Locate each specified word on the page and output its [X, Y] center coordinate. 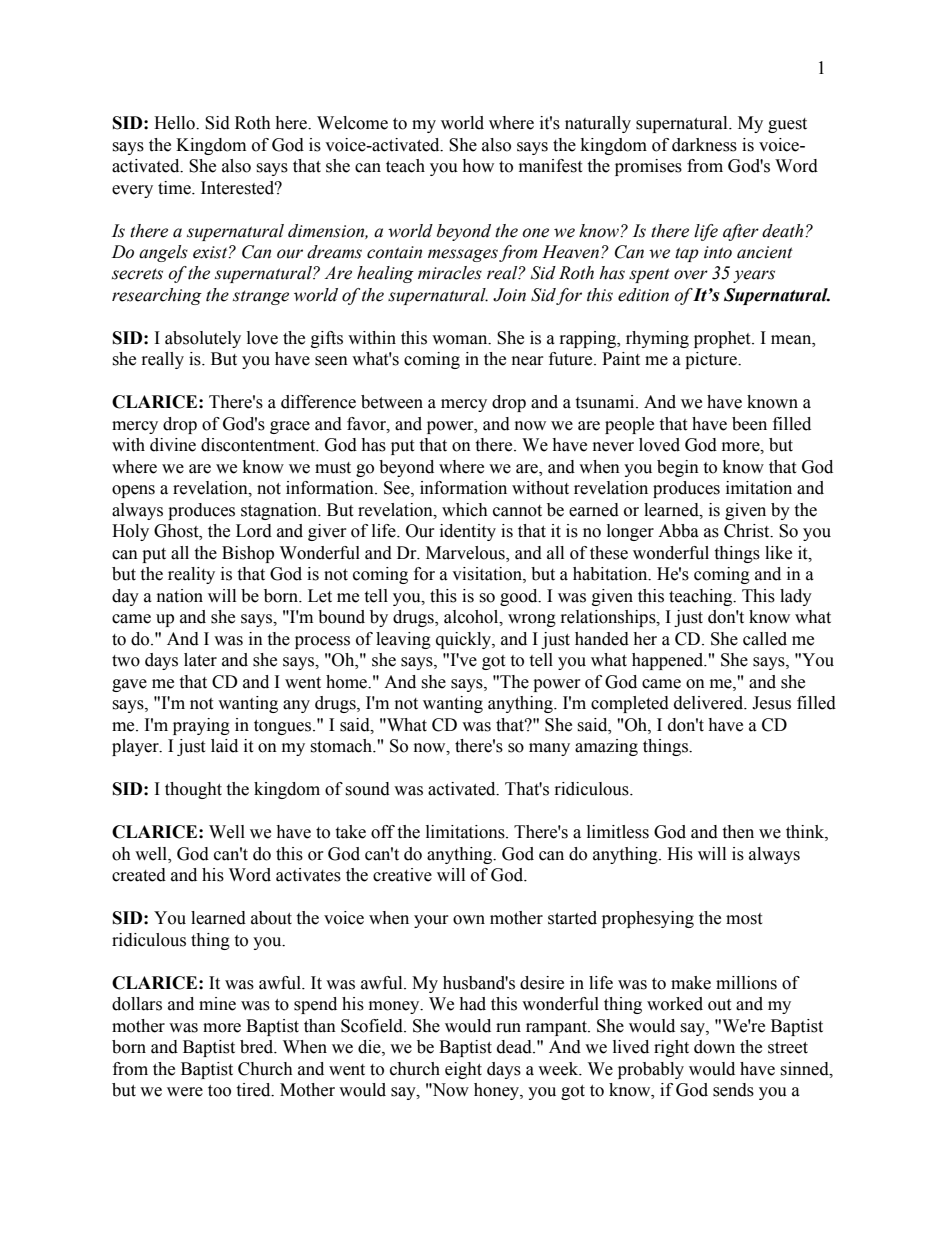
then [738, 832]
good [520, 597]
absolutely [203, 339]
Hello [175, 123]
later [200, 660]
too [219, 1091]
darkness [704, 145]
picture [712, 360]
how [478, 166]
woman [461, 340]
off [383, 832]
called [765, 639]
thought [193, 790]
